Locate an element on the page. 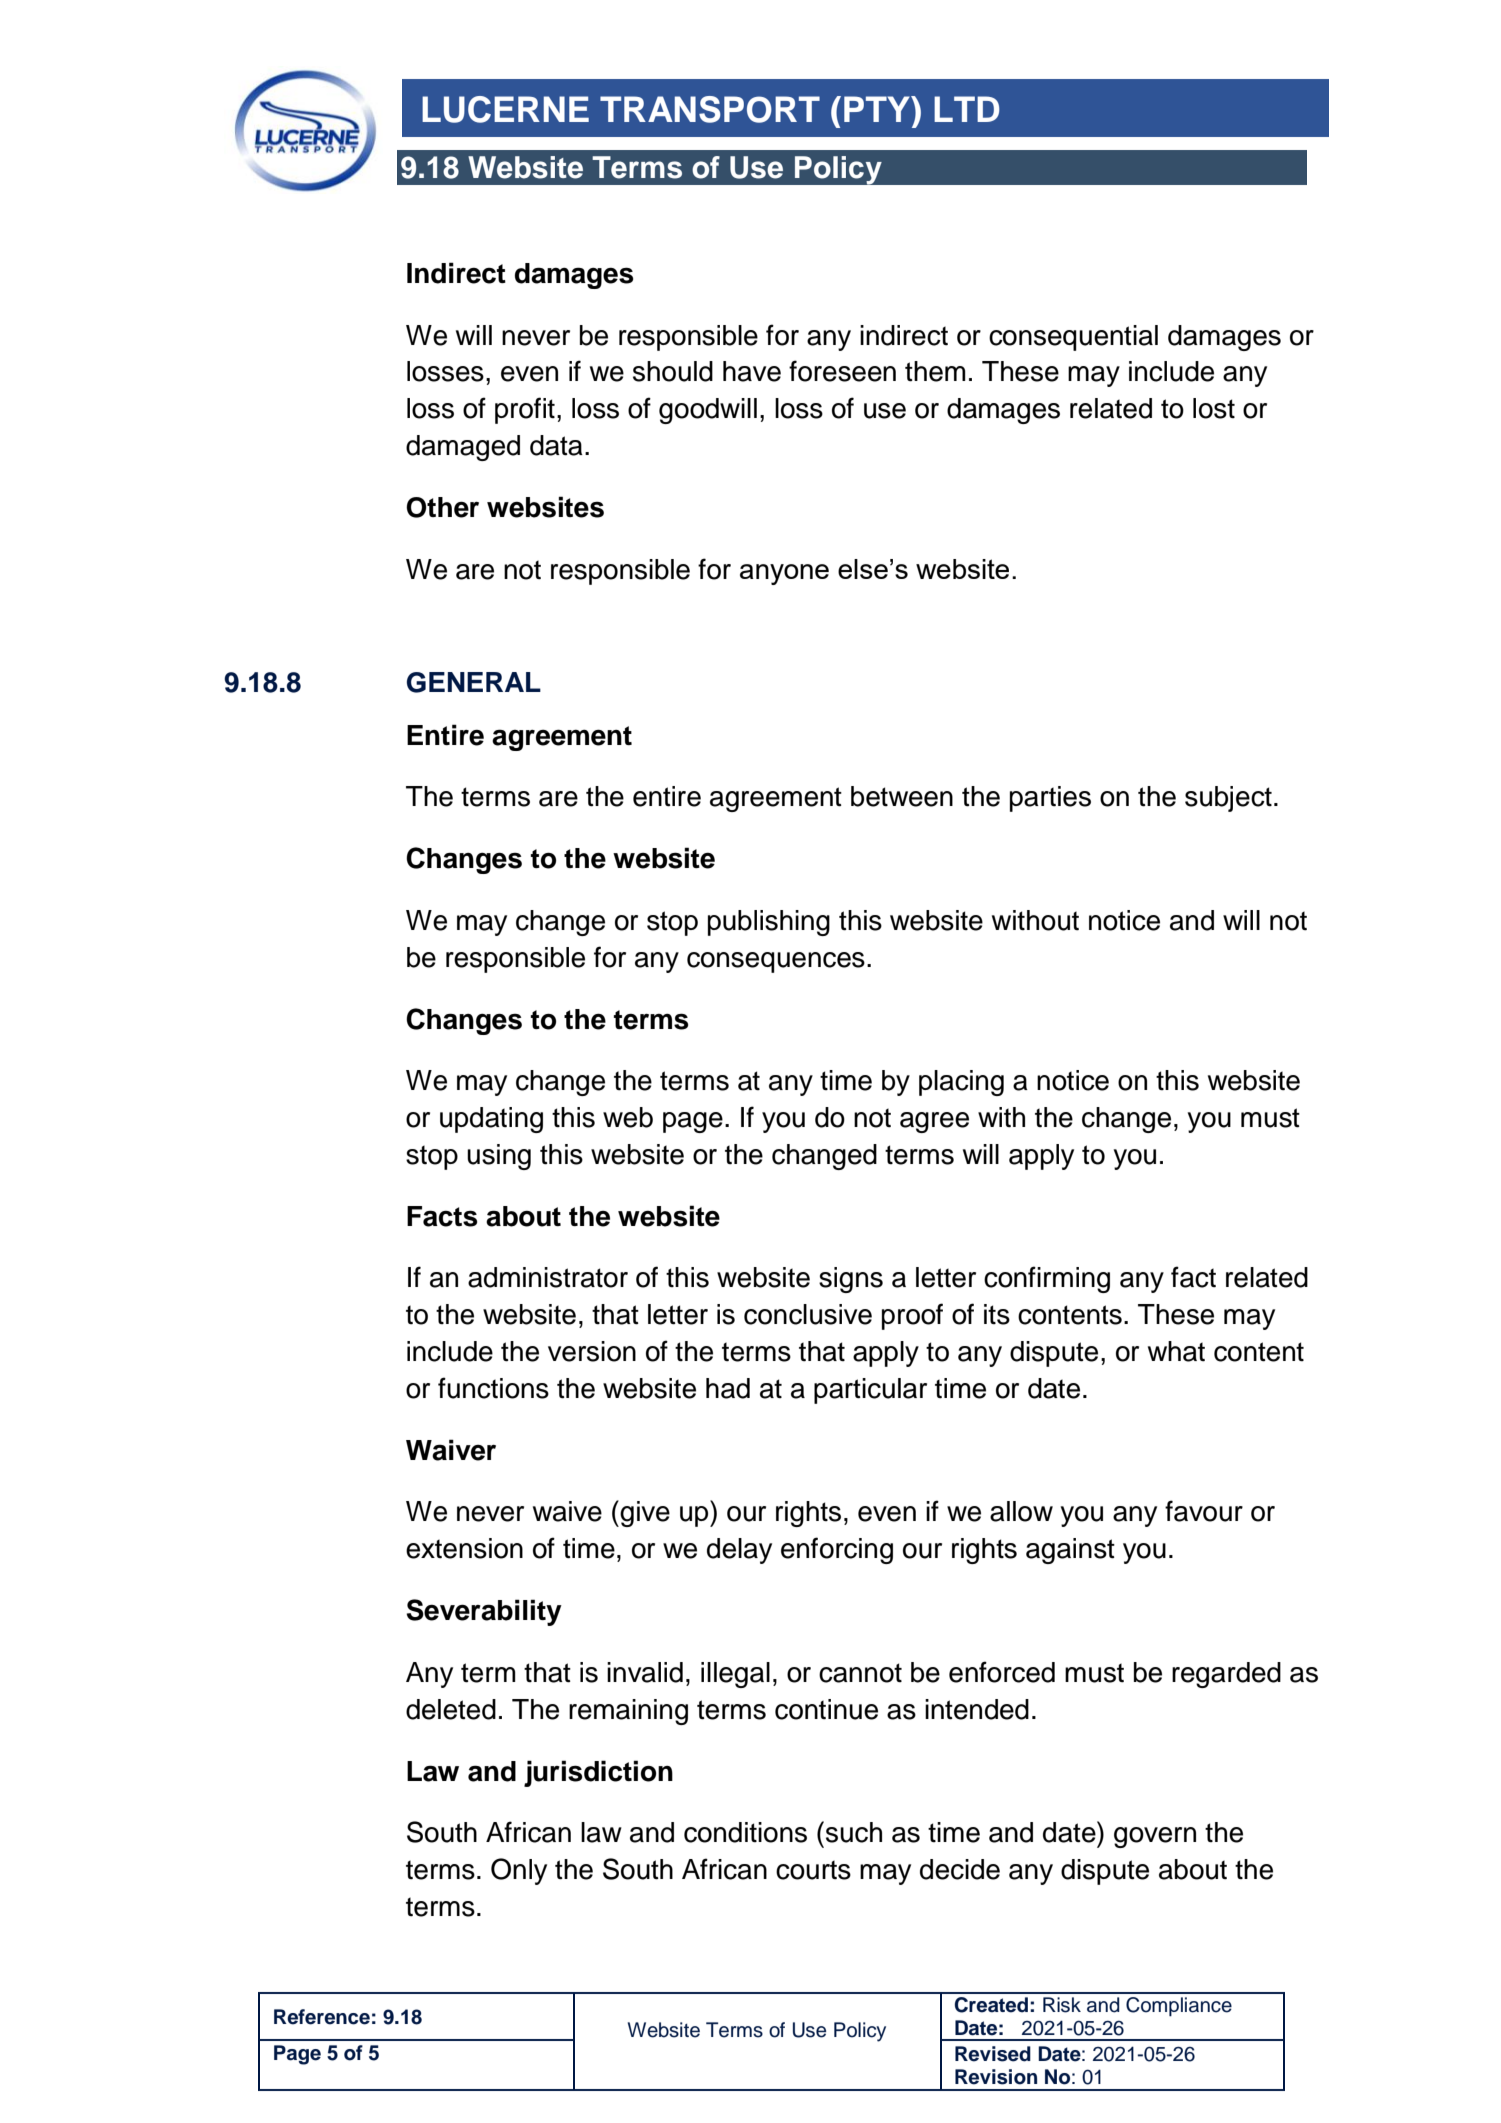  what is located at coordinates (1176, 1351).
